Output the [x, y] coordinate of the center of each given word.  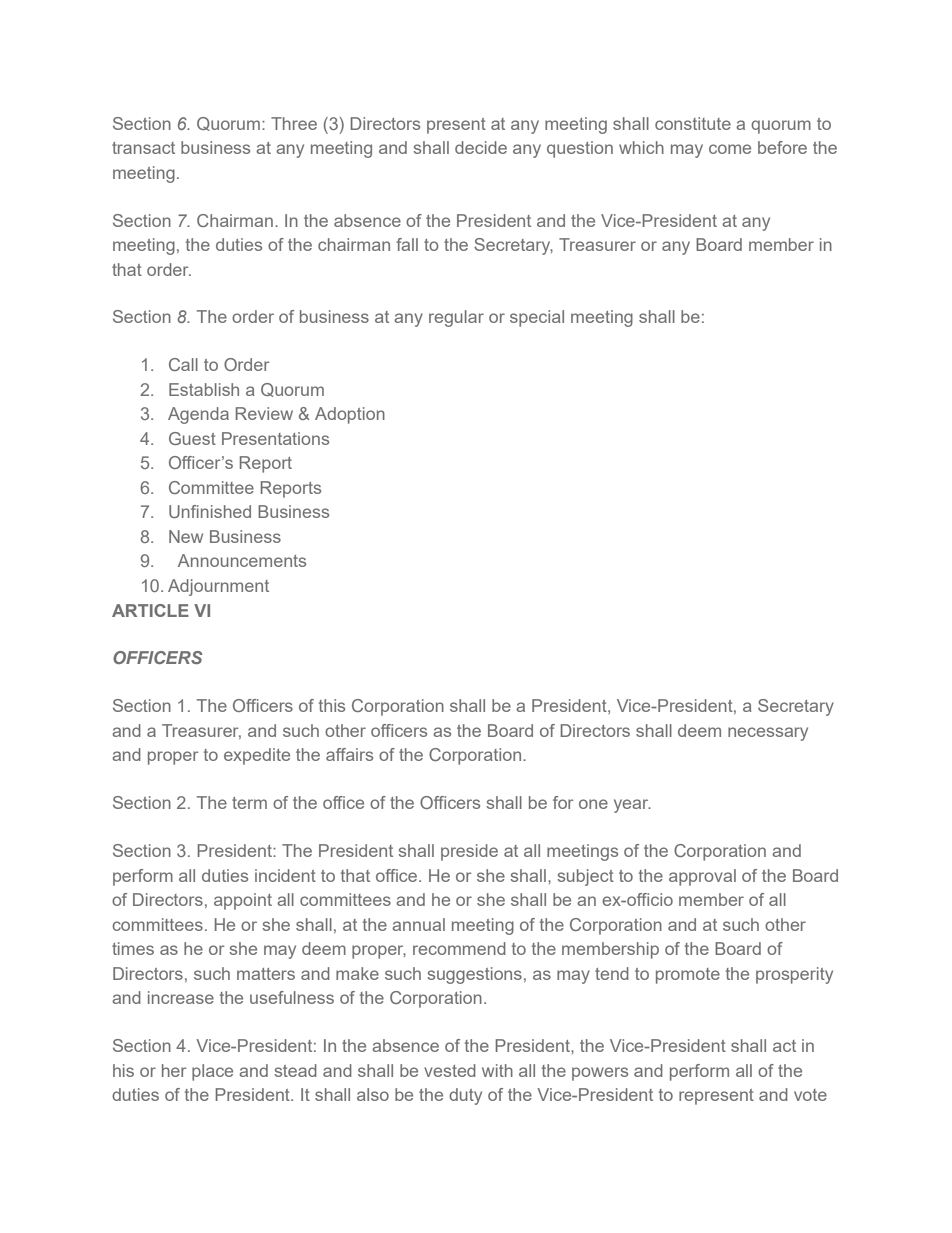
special [537, 318]
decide [481, 147]
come [730, 149]
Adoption [350, 415]
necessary [768, 734]
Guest [192, 438]
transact [143, 148]
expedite [257, 756]
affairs [349, 754]
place [212, 1072]
